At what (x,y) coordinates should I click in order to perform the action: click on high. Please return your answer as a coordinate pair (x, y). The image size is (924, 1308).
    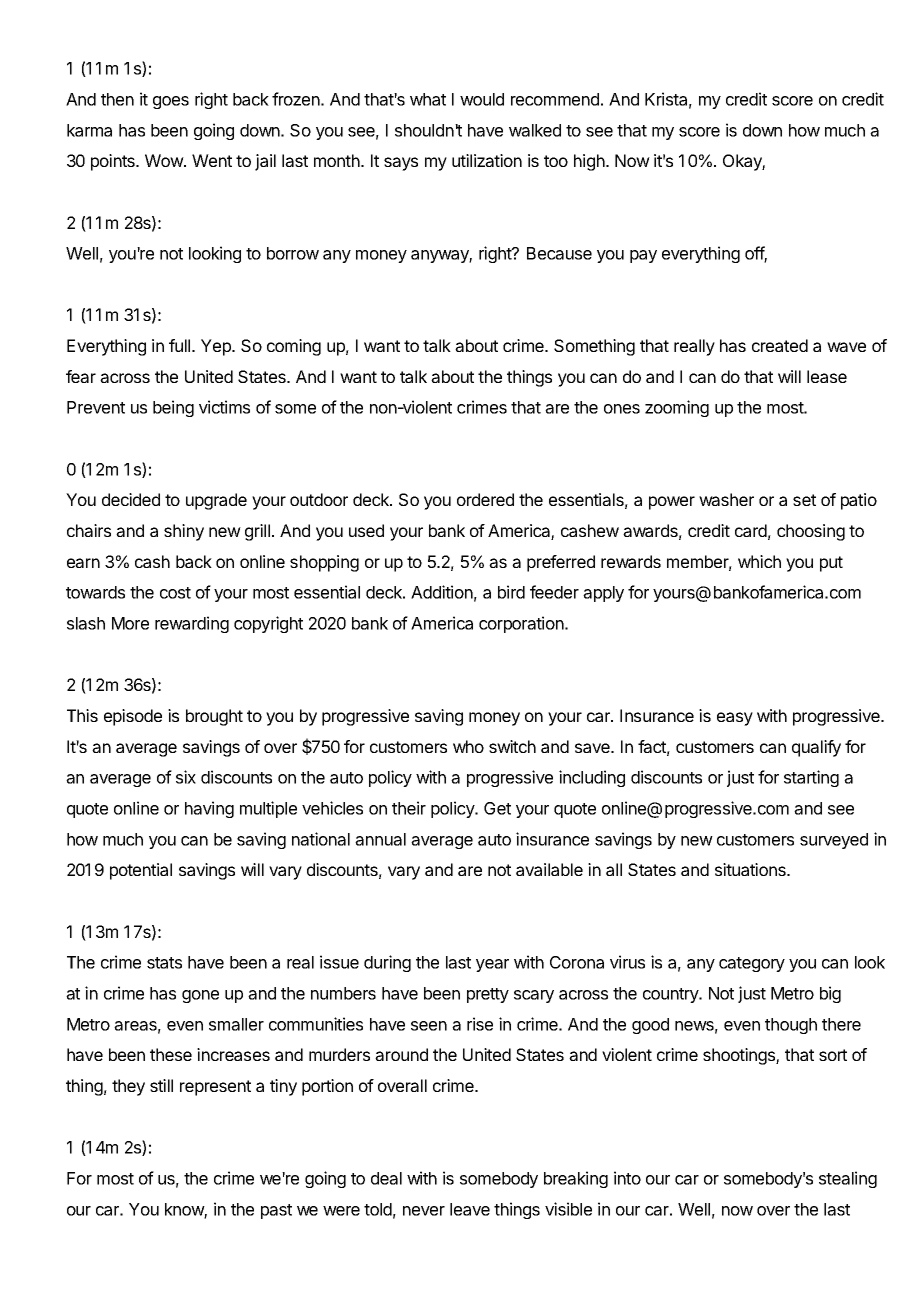
    Looking at the image, I should click on (589, 162).
